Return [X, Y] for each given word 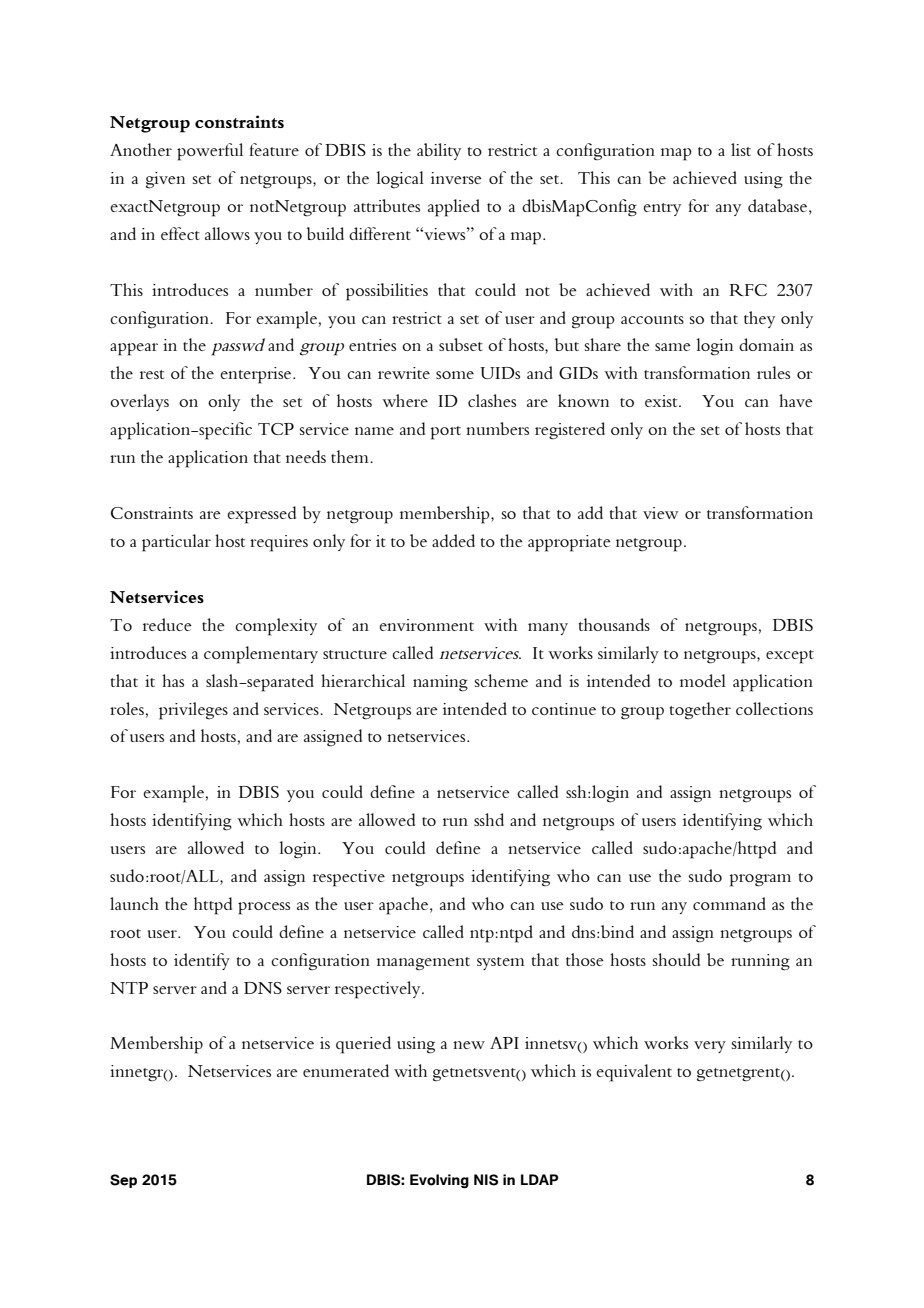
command [729, 903]
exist [662, 401]
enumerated [346, 1070]
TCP [276, 429]
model [703, 680]
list [741, 149]
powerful [210, 152]
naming [440, 683]
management [423, 963]
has [173, 680]
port [446, 433]
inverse [456, 178]
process [264, 908]
